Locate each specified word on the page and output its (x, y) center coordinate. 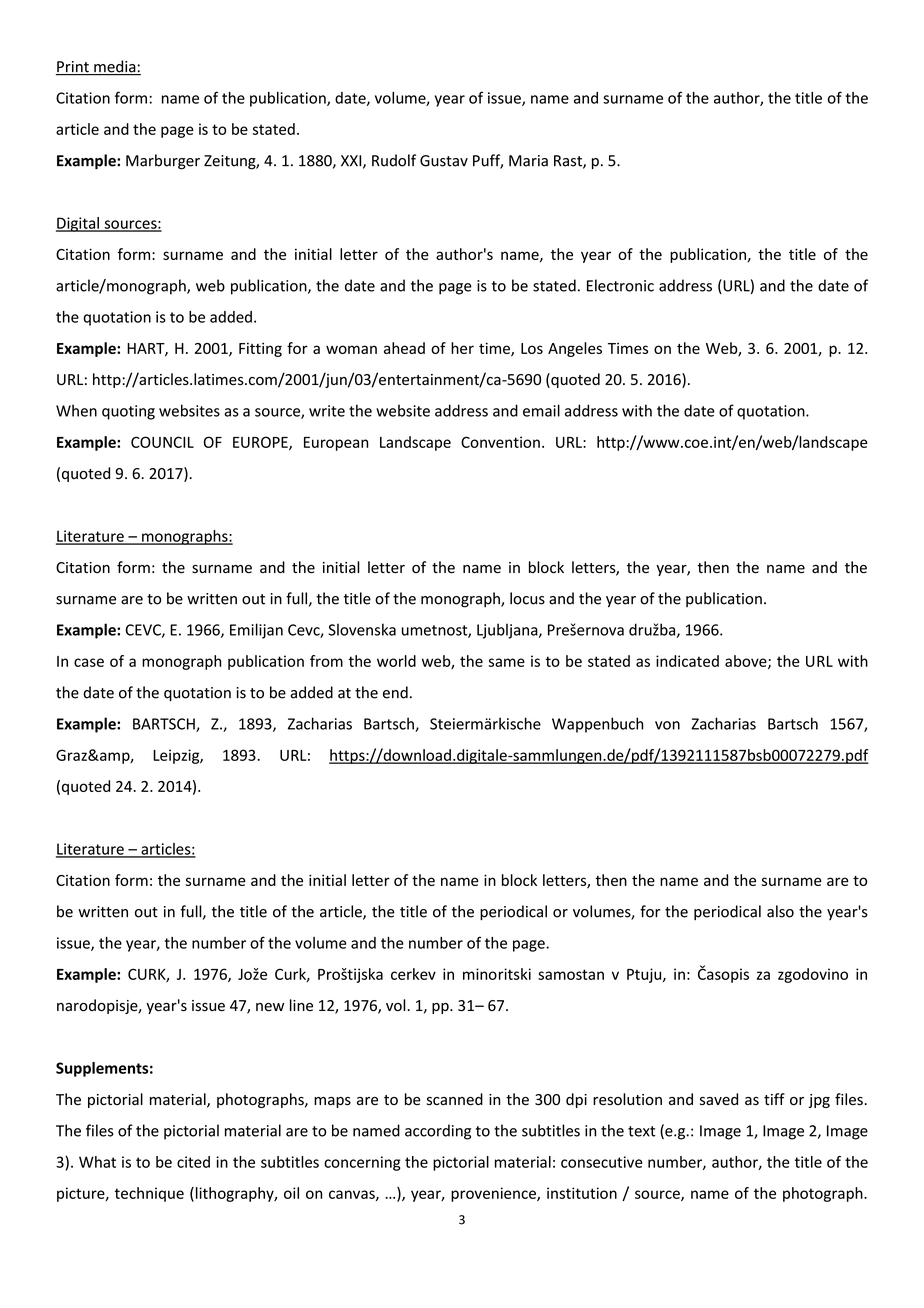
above (747, 662)
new (270, 1007)
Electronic (620, 285)
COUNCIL (162, 442)
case (89, 662)
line (301, 1005)
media (115, 67)
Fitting (260, 349)
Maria (528, 161)
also (780, 911)
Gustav (444, 161)
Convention (500, 442)
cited (193, 1162)
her (462, 348)
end (395, 692)
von (667, 725)
